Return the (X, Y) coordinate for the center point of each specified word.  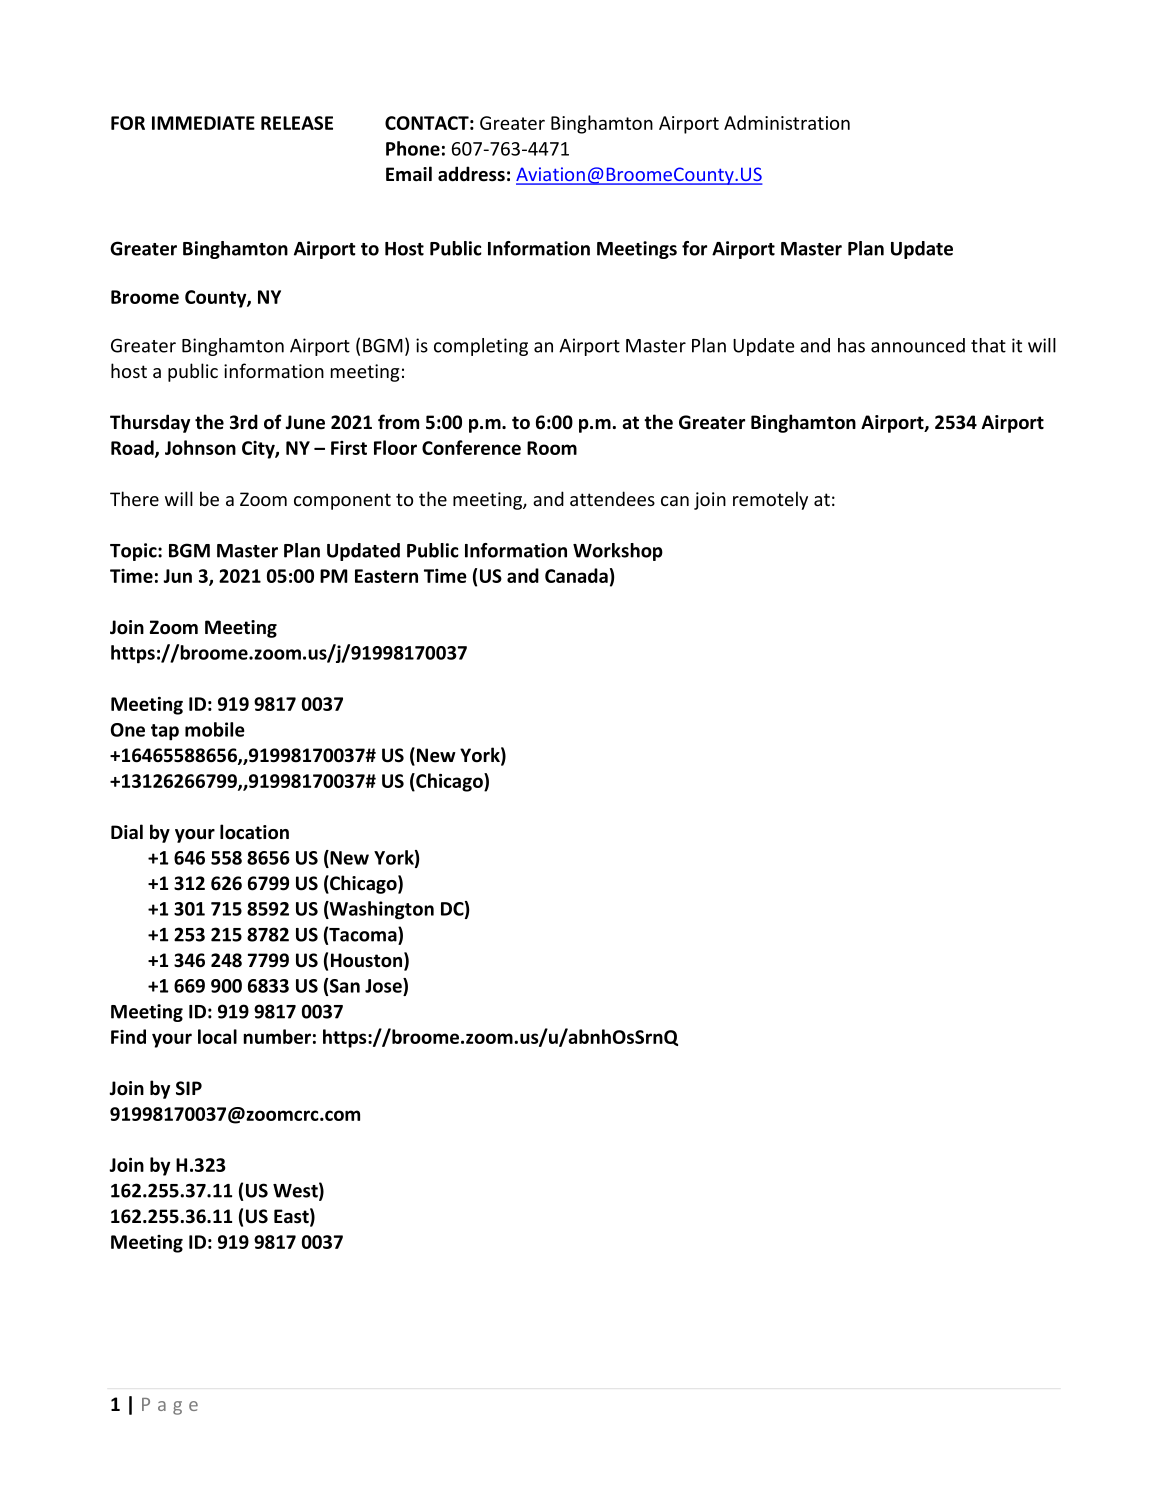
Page (170, 1406)
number (277, 1036)
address (471, 174)
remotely (770, 500)
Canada (576, 575)
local (217, 1036)
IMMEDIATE (203, 123)
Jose (384, 985)
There (134, 498)
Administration (787, 122)
